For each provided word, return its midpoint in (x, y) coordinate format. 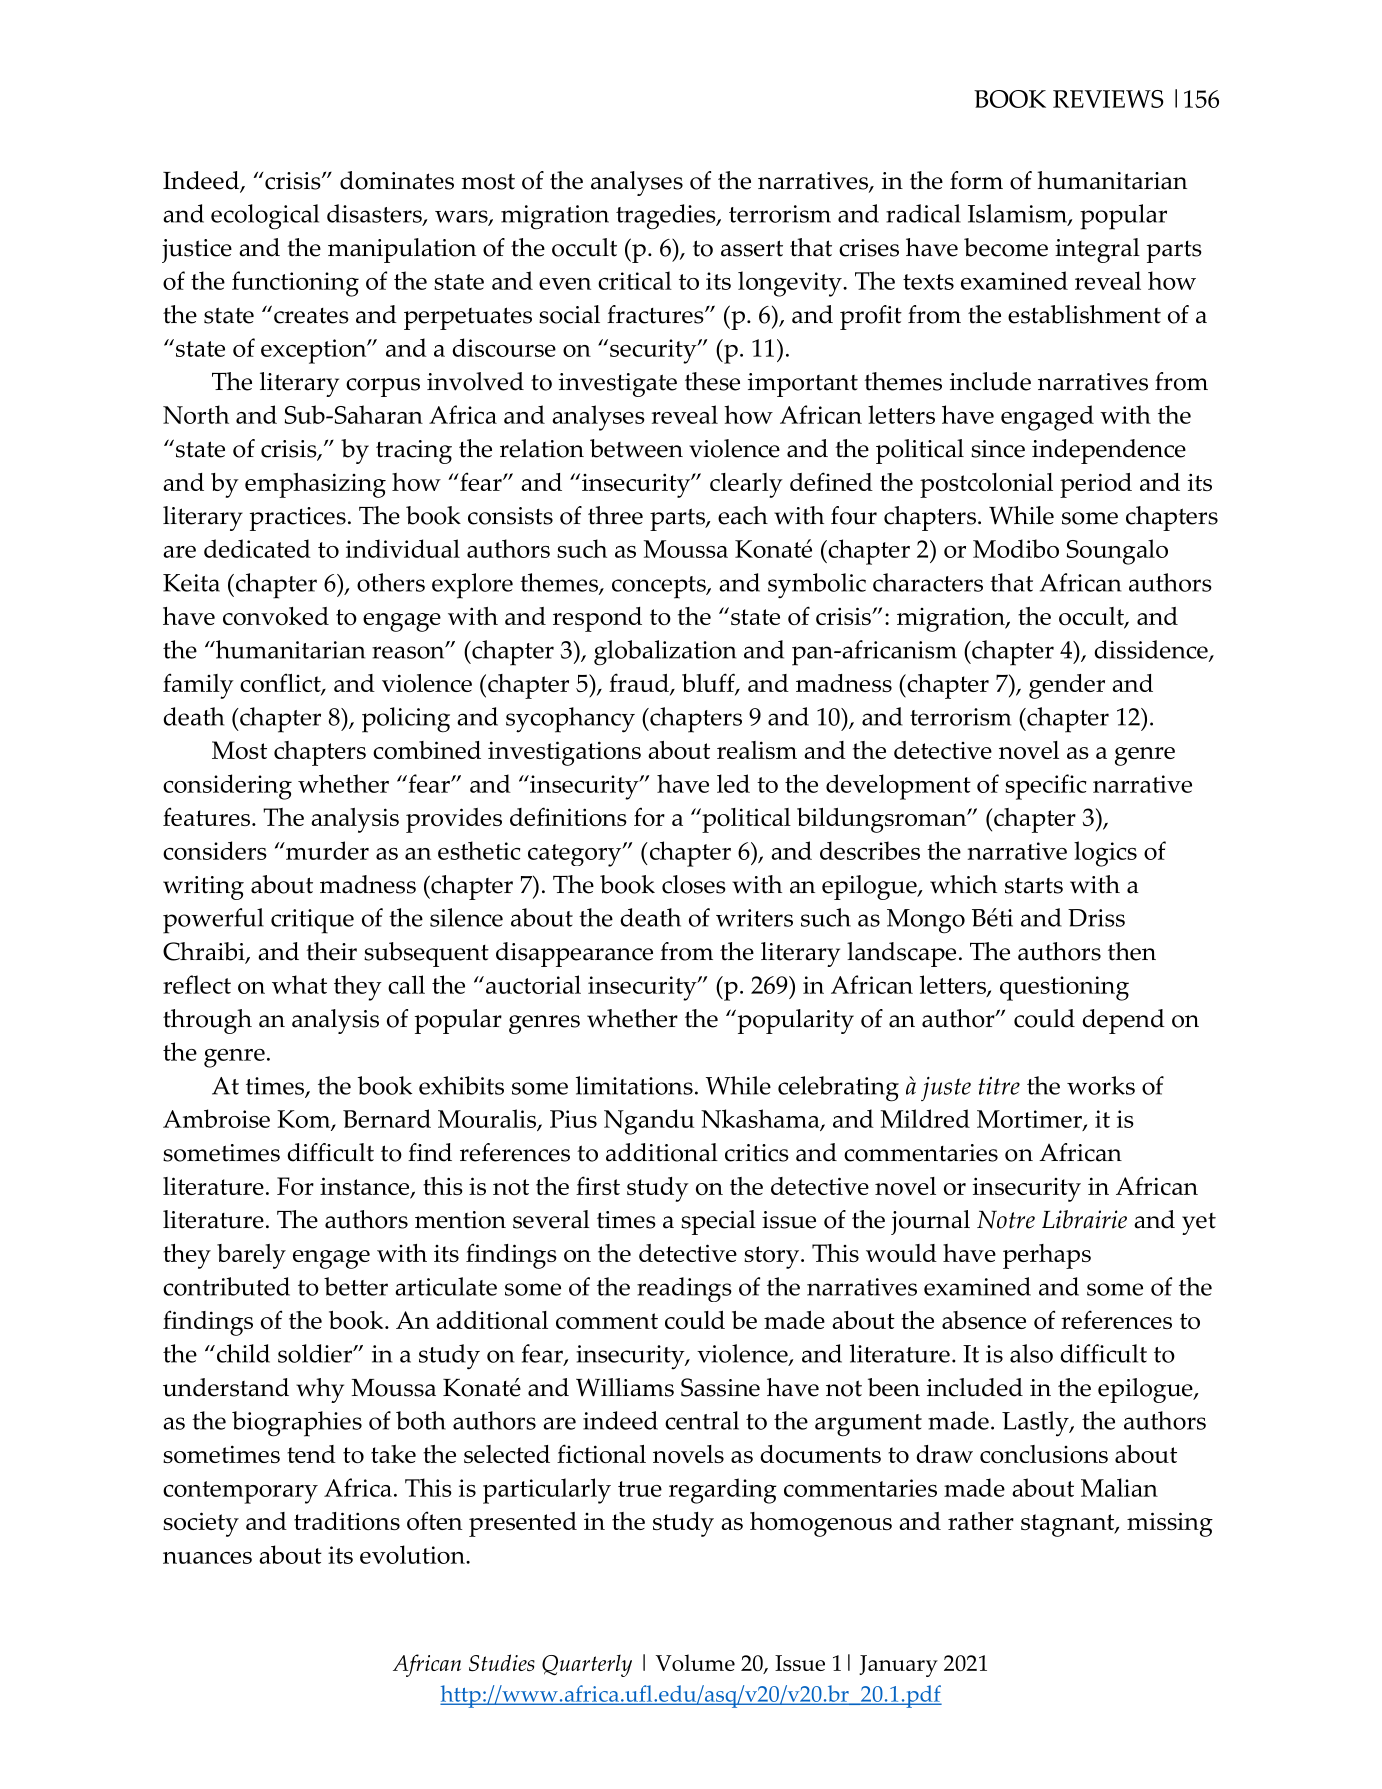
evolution (413, 1554)
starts (1034, 886)
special (718, 1222)
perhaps (1047, 1256)
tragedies (667, 217)
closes (694, 884)
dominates (397, 180)
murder (326, 850)
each (743, 515)
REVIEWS (1108, 99)
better (356, 1286)
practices (298, 519)
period (1096, 485)
